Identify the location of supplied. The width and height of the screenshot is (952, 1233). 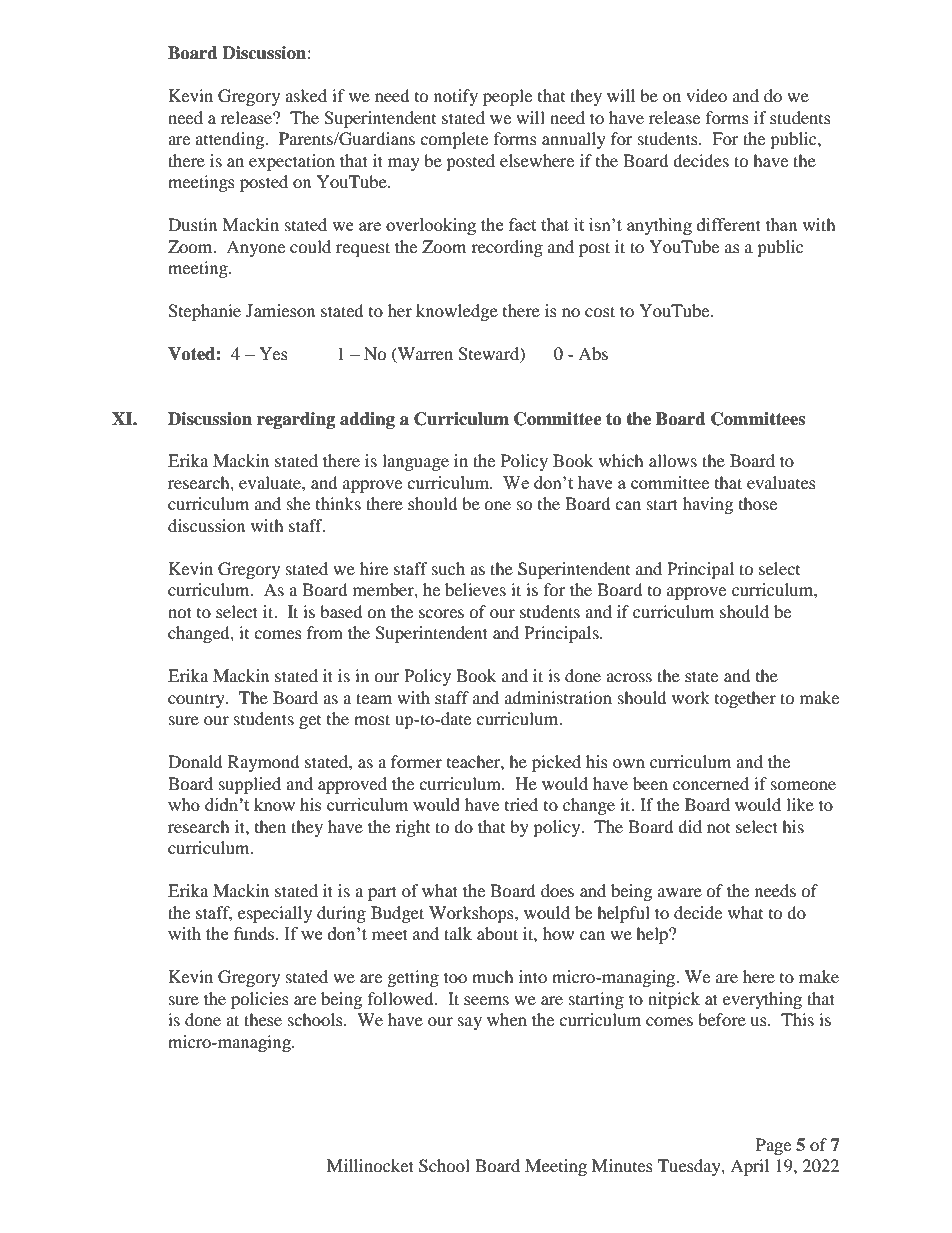
(250, 785).
